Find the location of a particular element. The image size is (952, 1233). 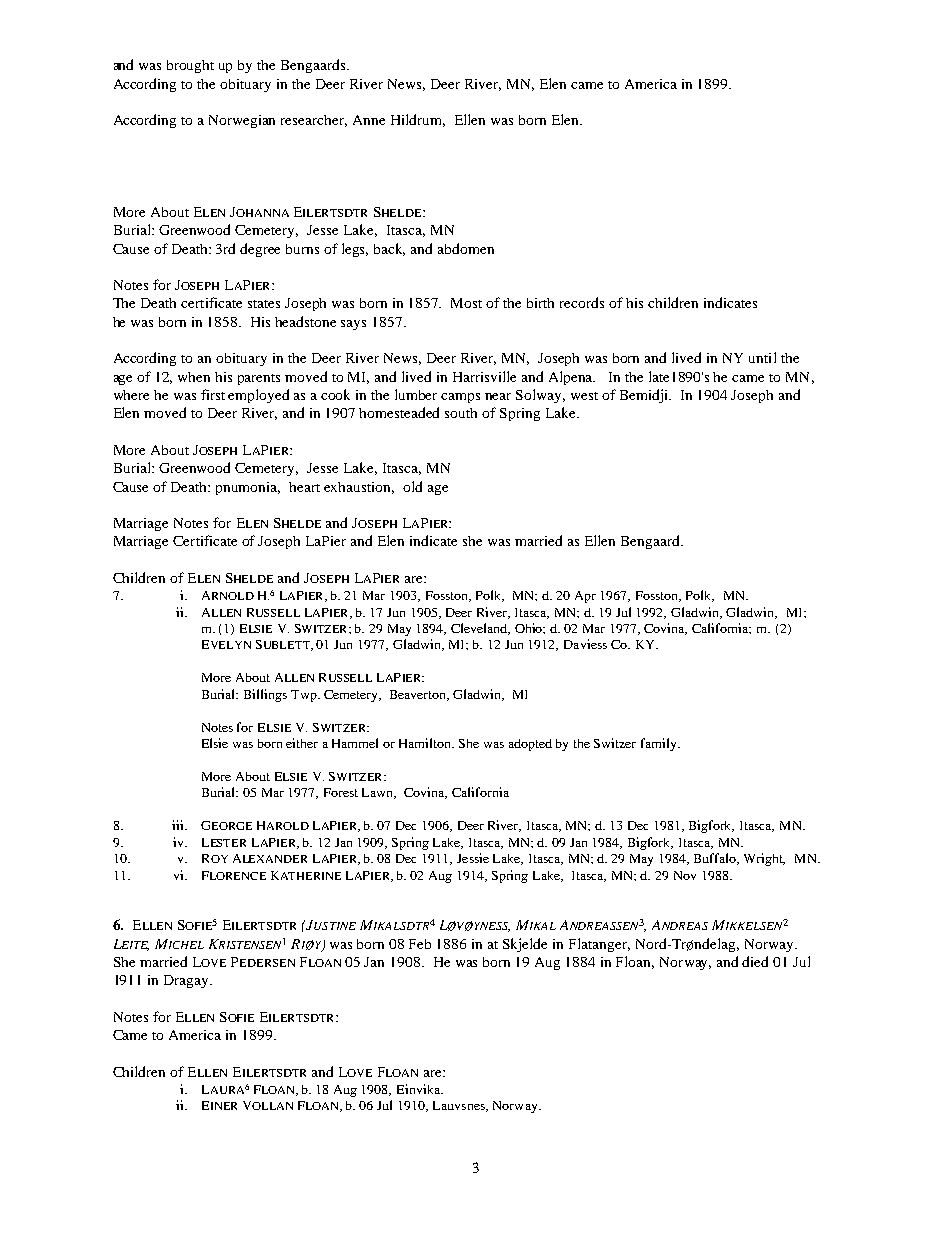

abdomen is located at coordinates (466, 248).
